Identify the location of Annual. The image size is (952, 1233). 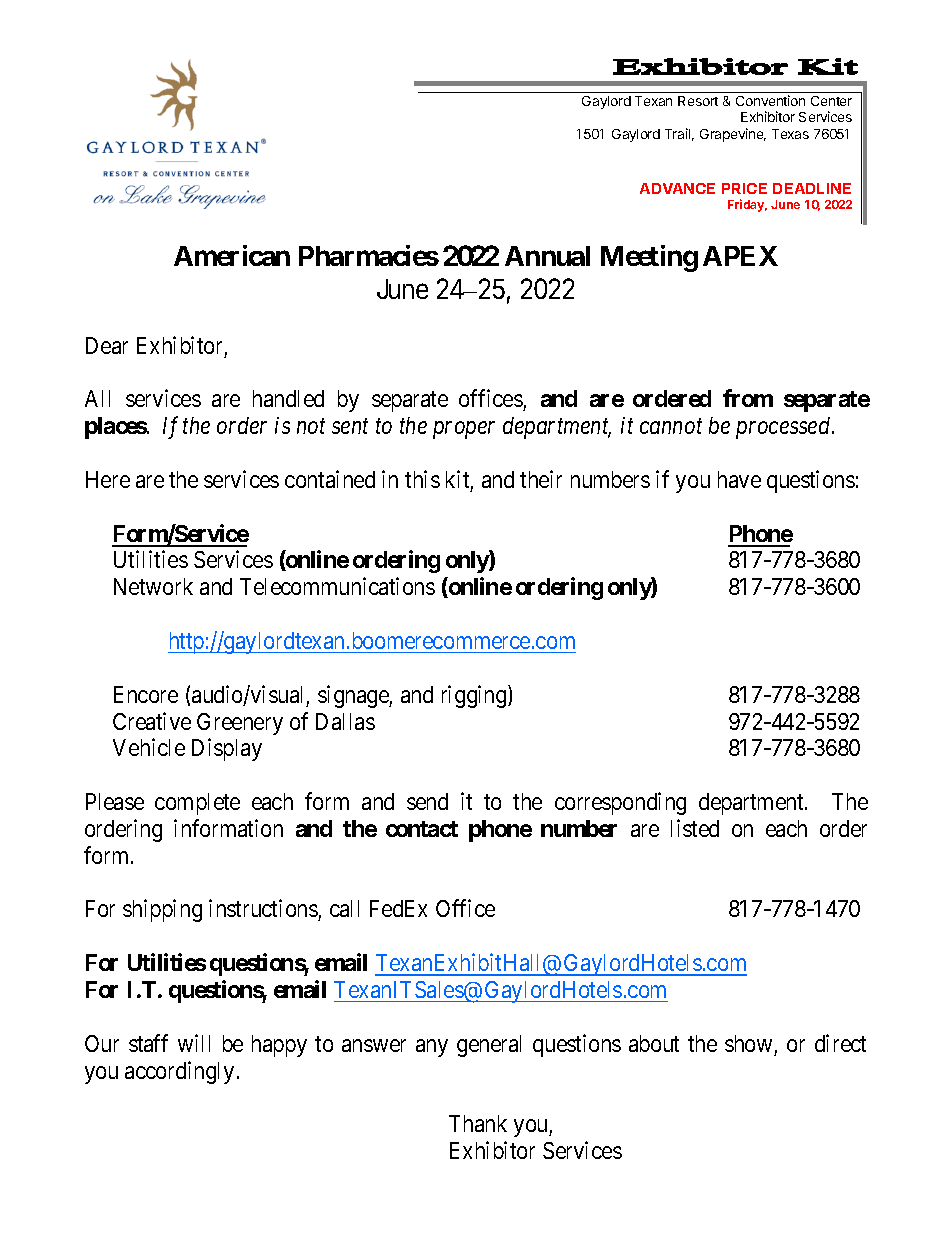
(547, 256).
